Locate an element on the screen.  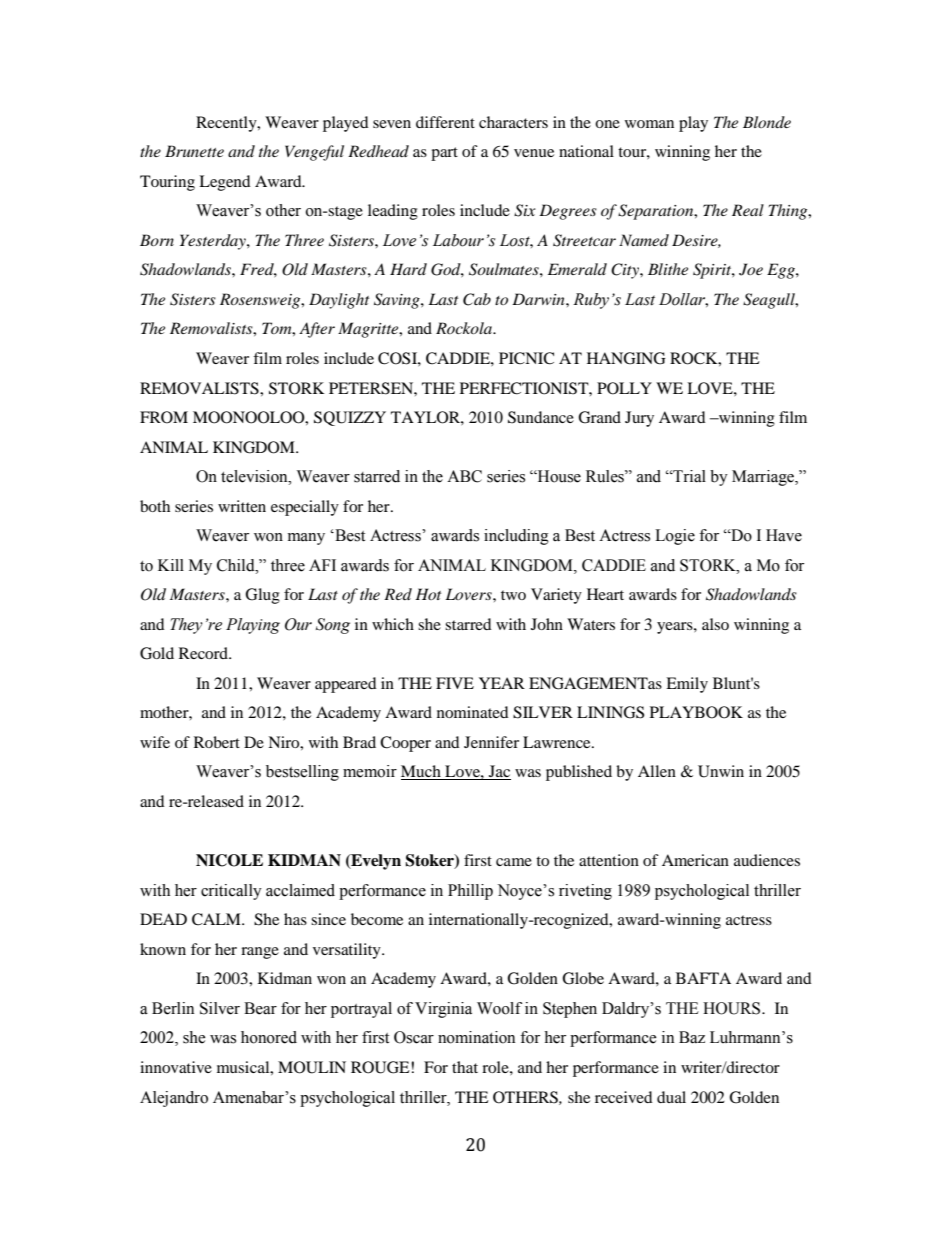
that is located at coordinates (465, 1067).
